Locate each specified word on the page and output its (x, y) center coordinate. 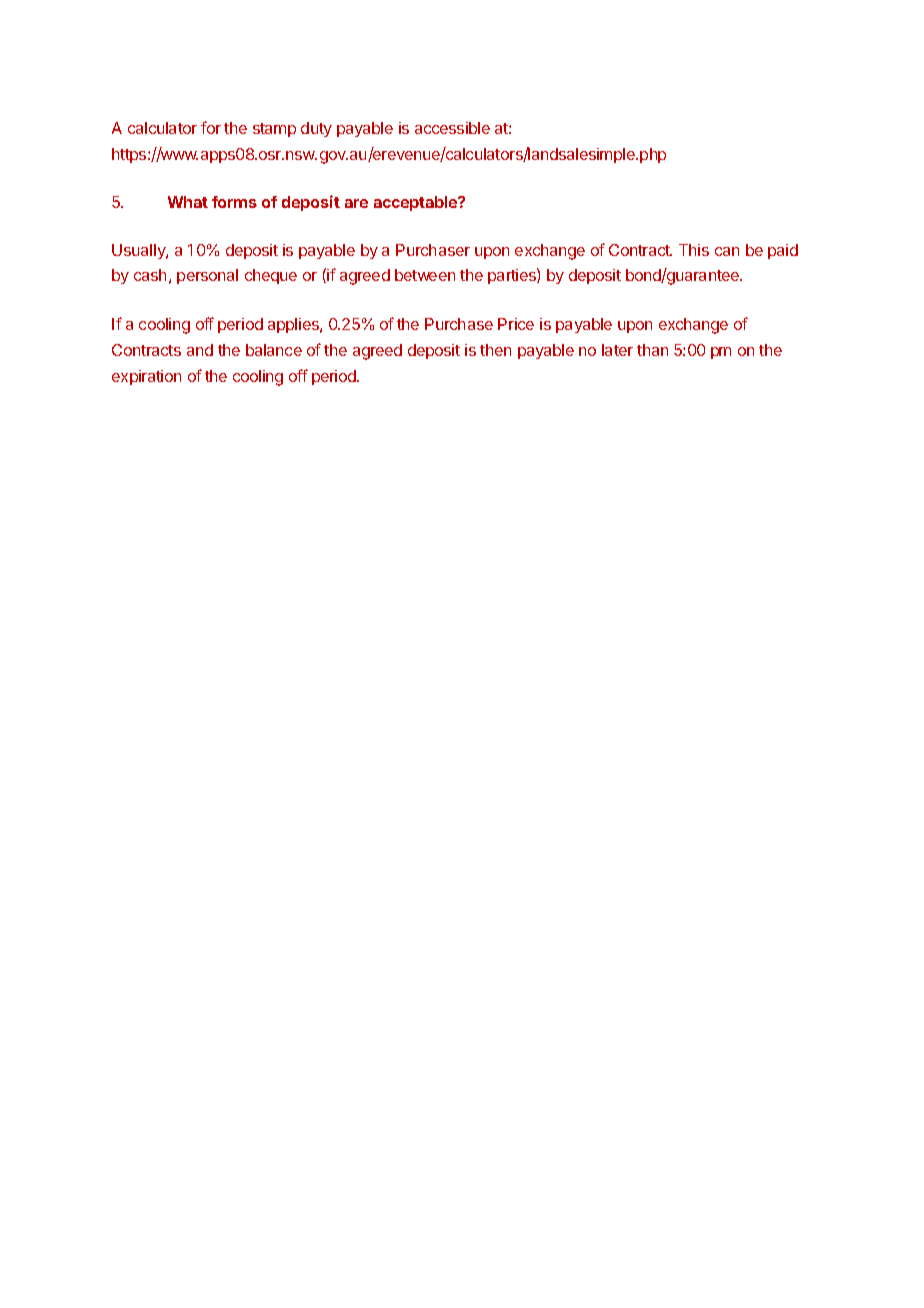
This (694, 250)
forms (234, 202)
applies (294, 325)
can (727, 251)
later (617, 350)
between (425, 275)
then (495, 350)
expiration (146, 377)
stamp (274, 130)
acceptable (417, 203)
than (652, 350)
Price (516, 324)
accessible (452, 128)
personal (207, 276)
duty (316, 129)
